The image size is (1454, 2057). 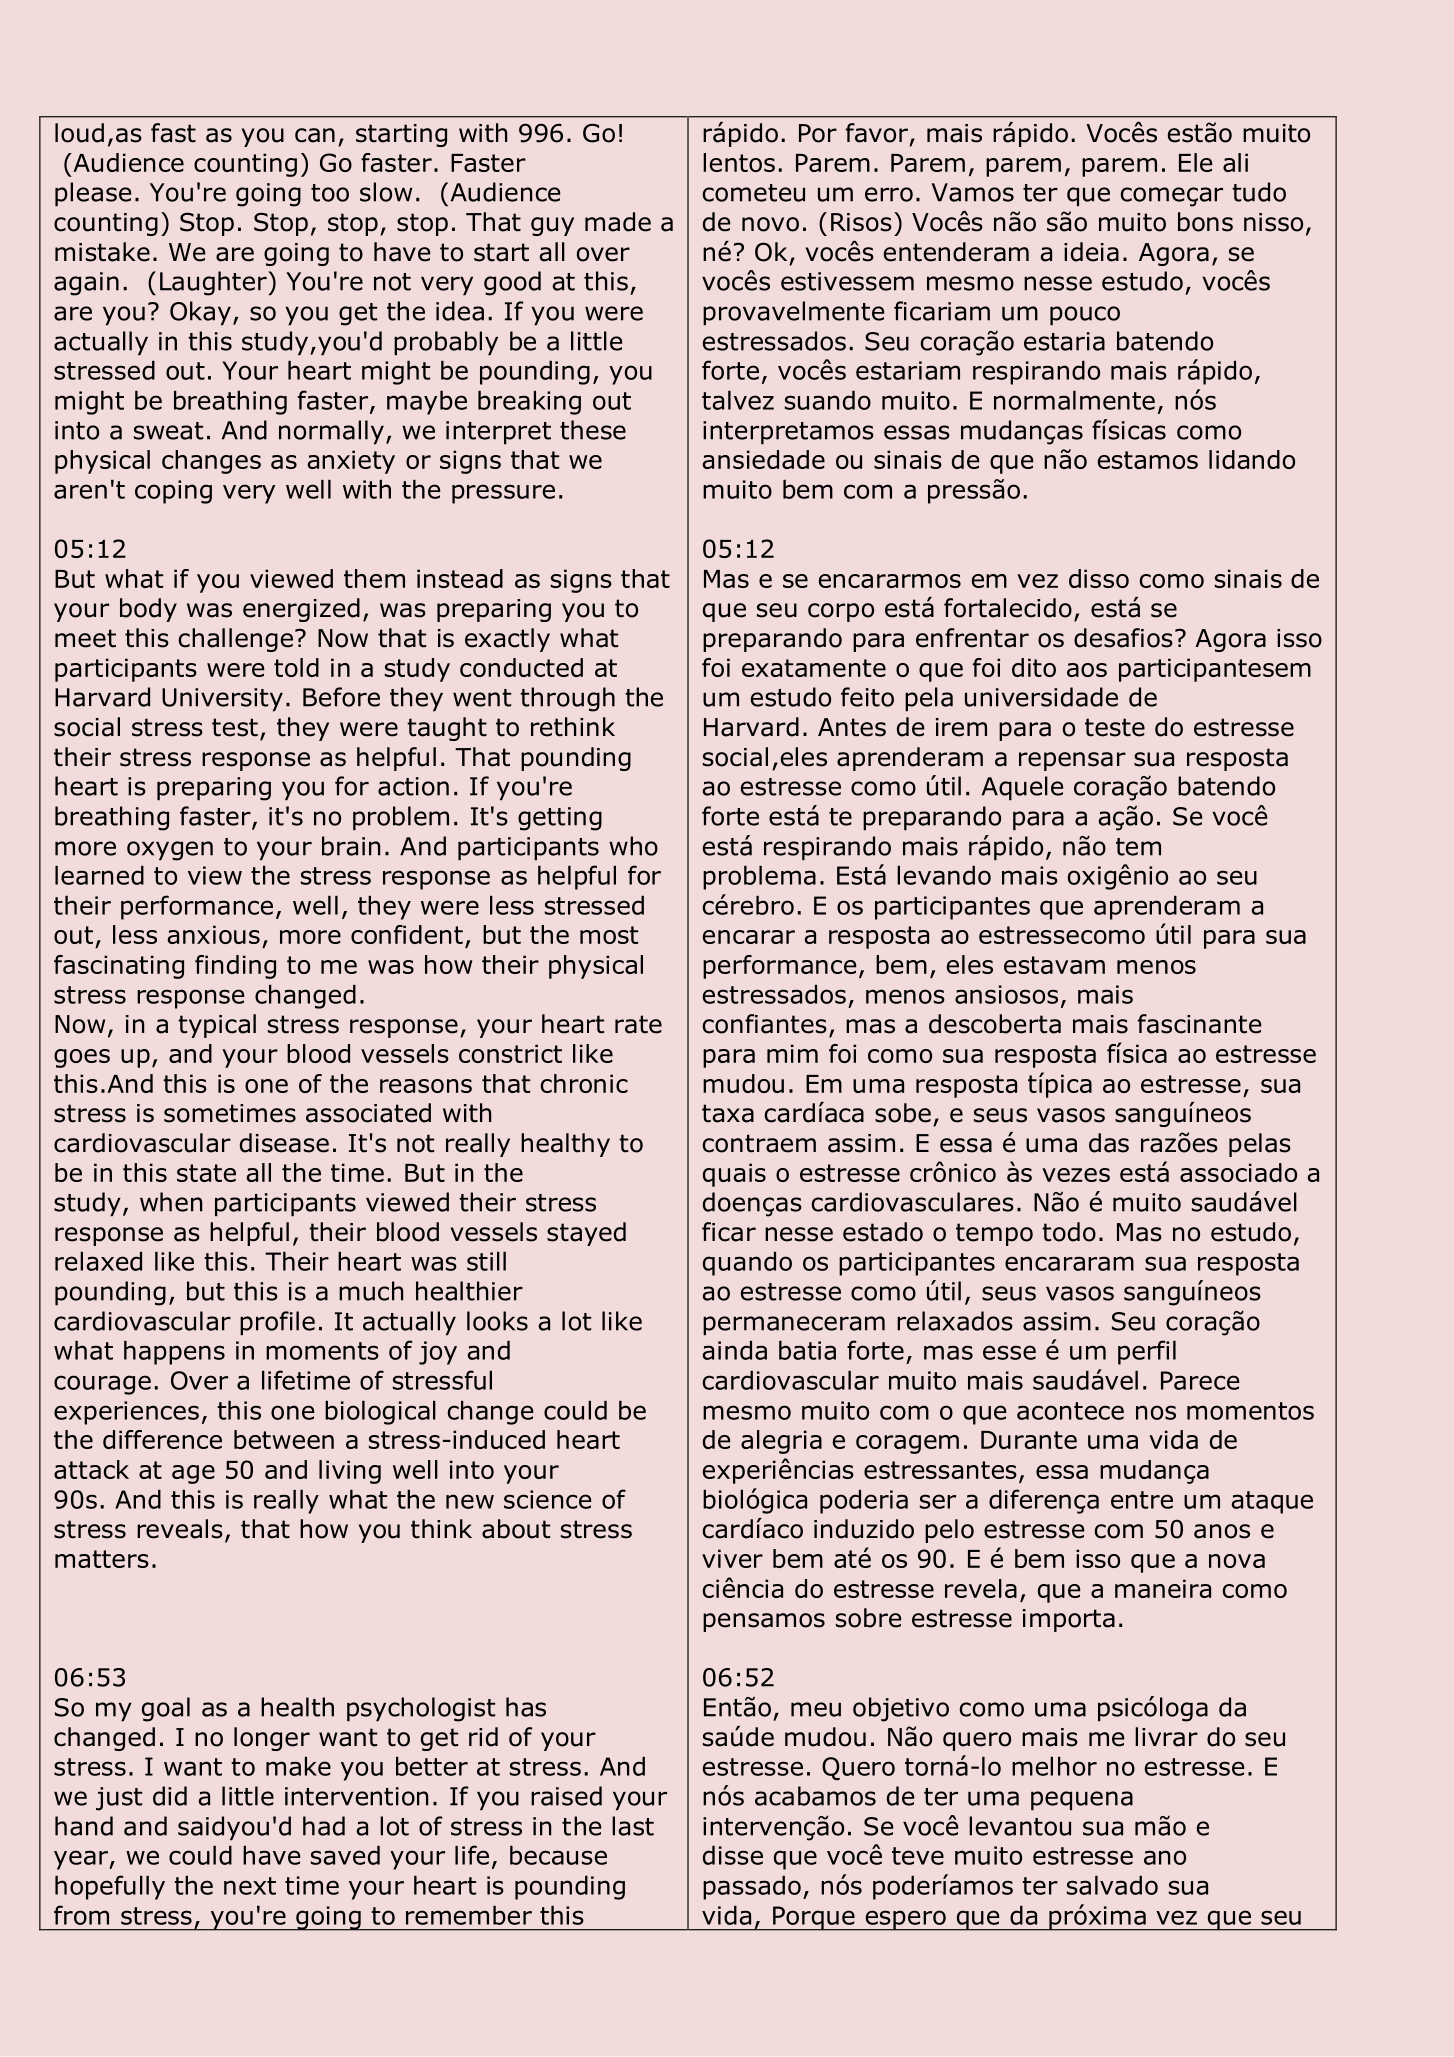 What do you see at coordinates (1087, 670) in the screenshot?
I see `aos` at bounding box center [1087, 670].
